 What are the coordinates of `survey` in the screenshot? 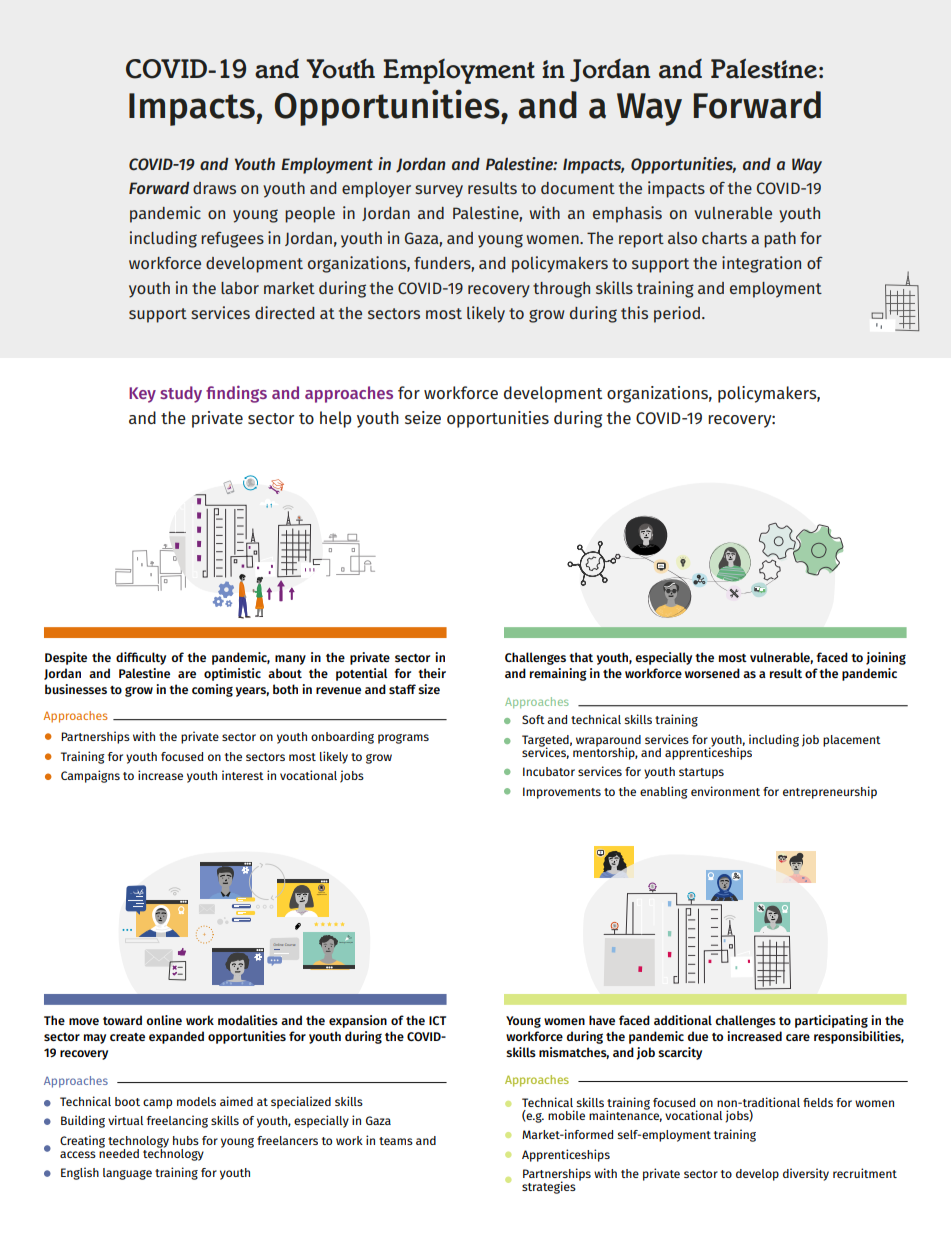 It's located at (439, 191).
